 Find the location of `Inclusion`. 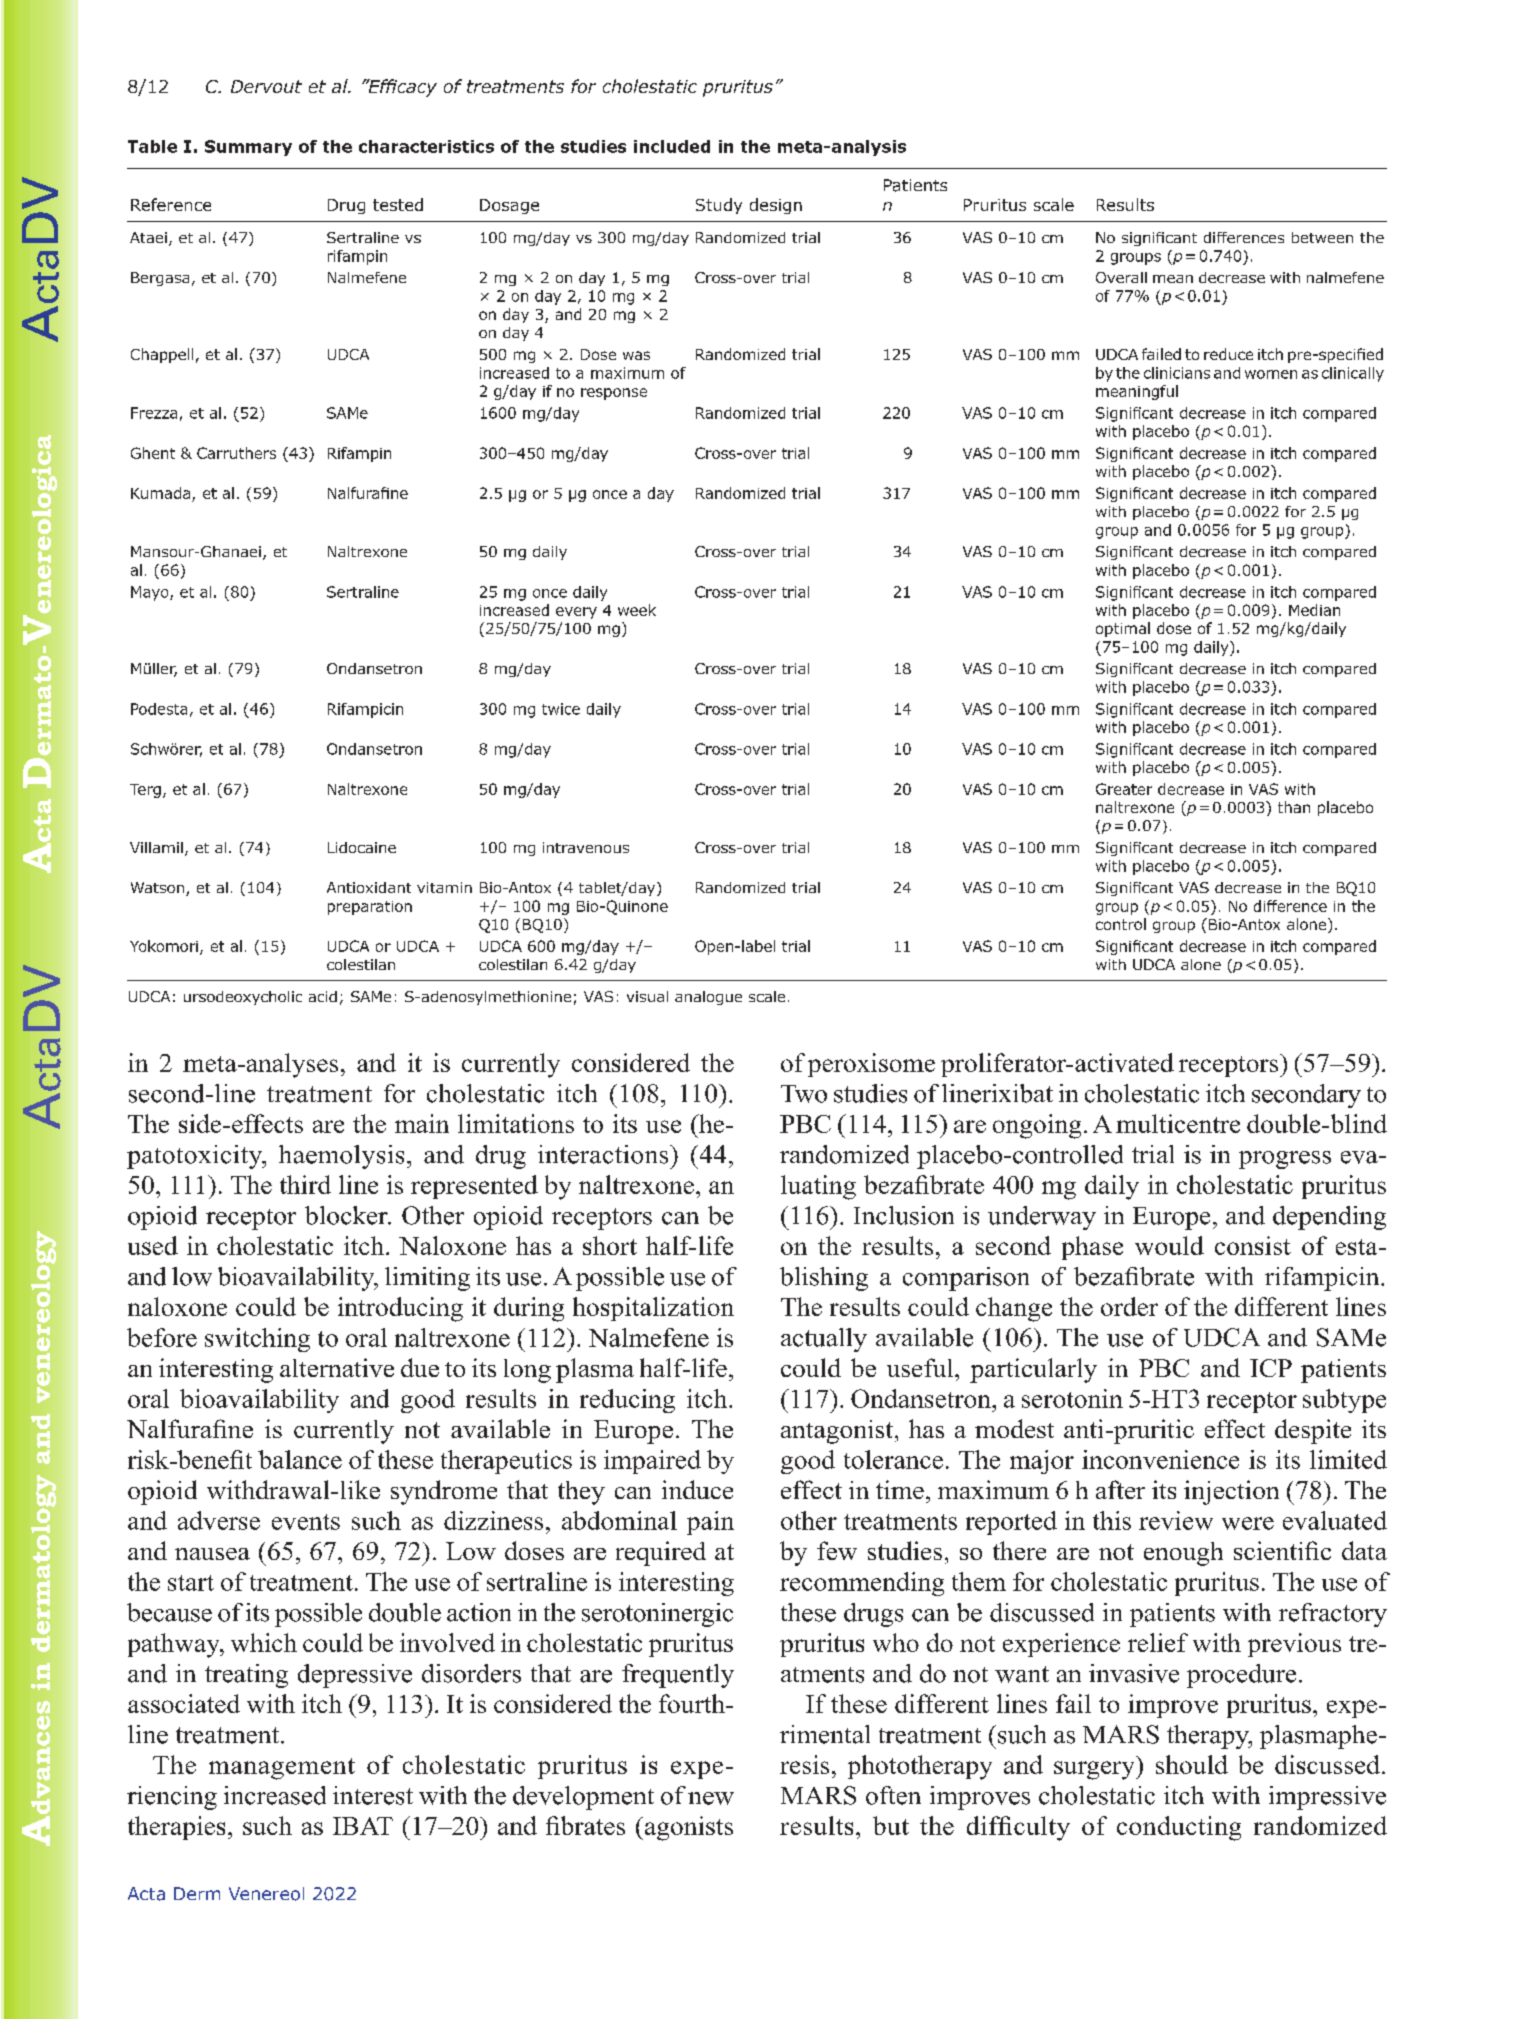

Inclusion is located at coordinates (904, 1215).
